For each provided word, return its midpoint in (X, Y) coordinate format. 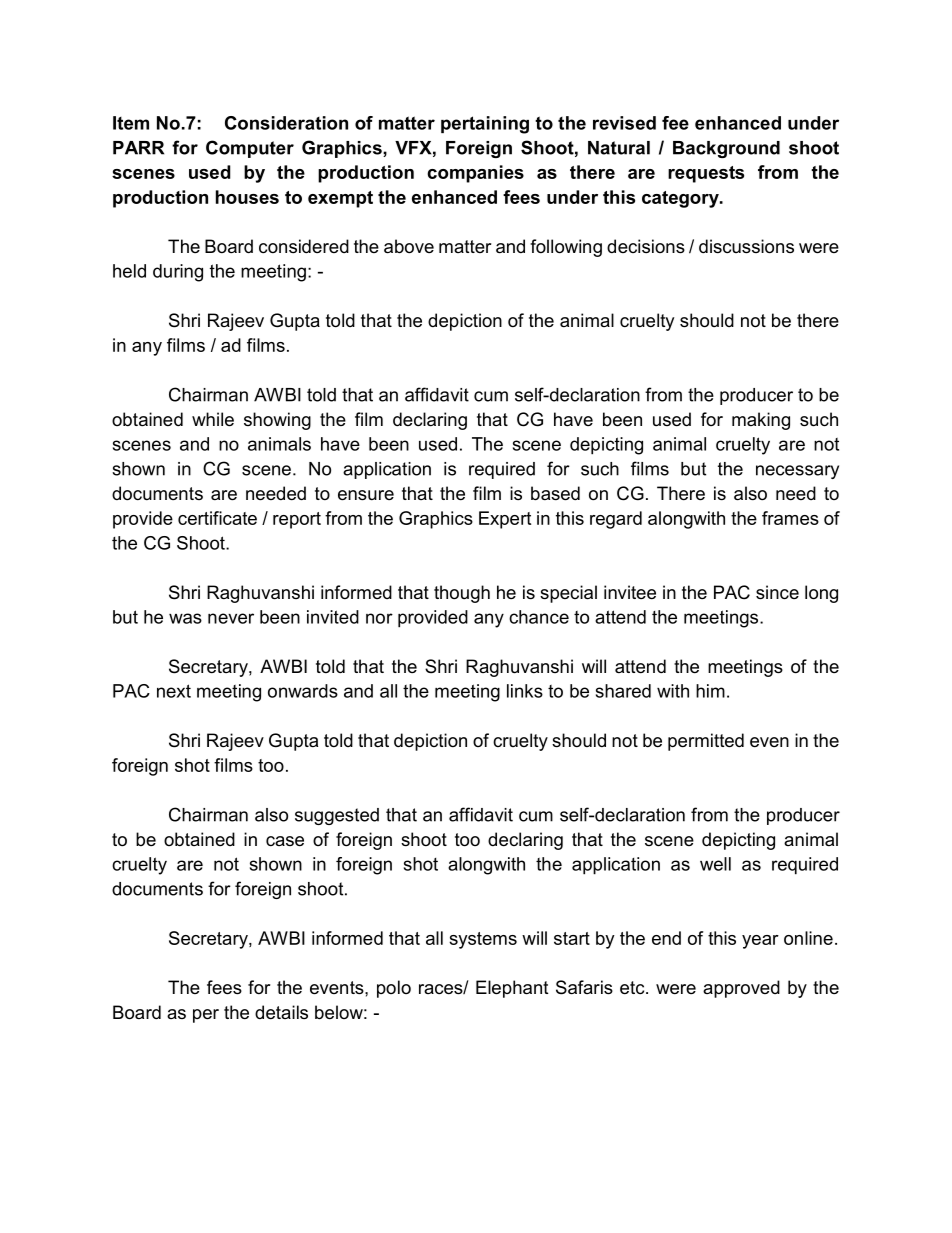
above (409, 246)
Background (726, 149)
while (213, 419)
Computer (250, 149)
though (462, 594)
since (777, 592)
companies (475, 174)
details (281, 1012)
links (525, 691)
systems (483, 940)
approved (741, 989)
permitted (706, 742)
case (285, 841)
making (761, 421)
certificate (217, 518)
